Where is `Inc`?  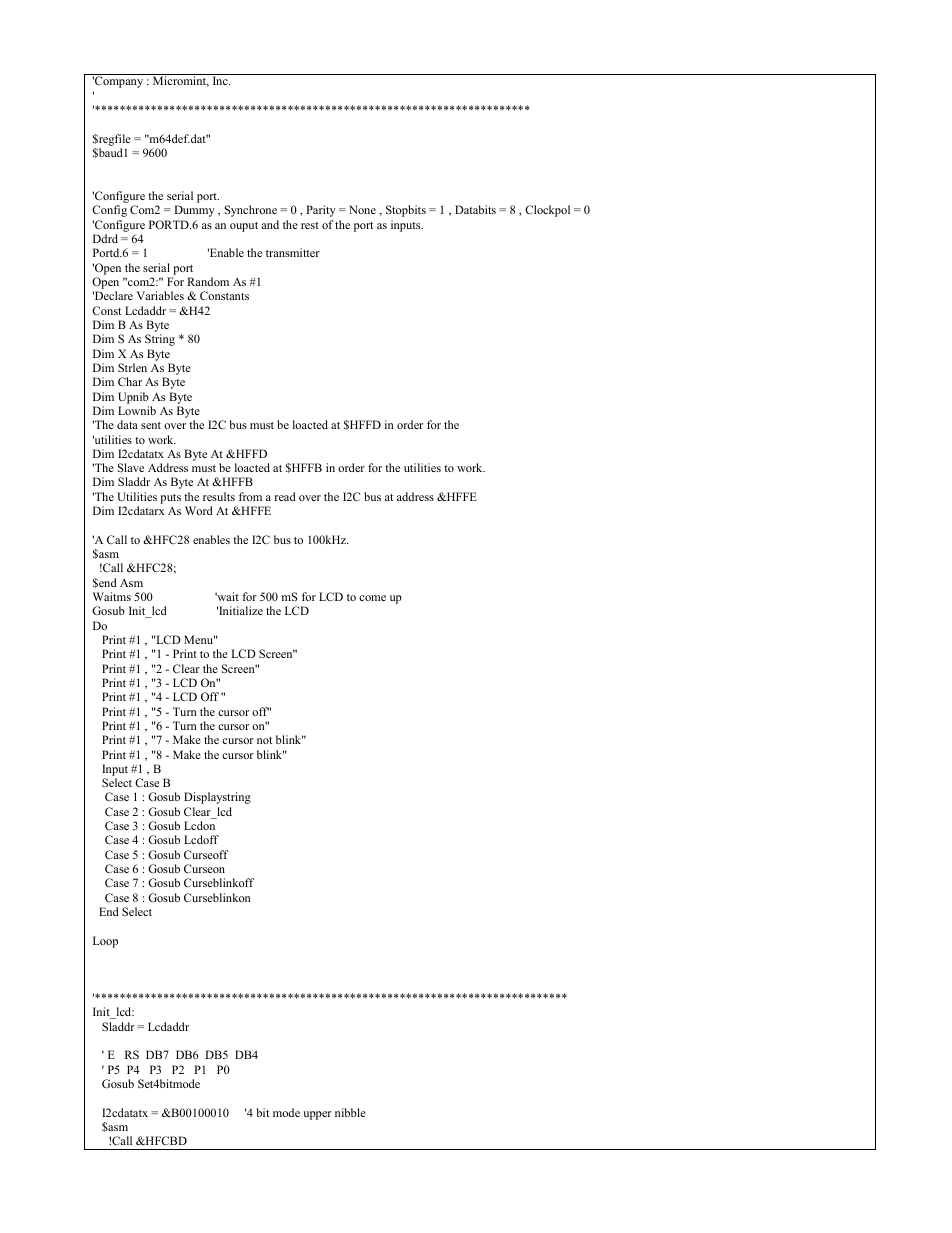
Inc is located at coordinates (221, 80).
